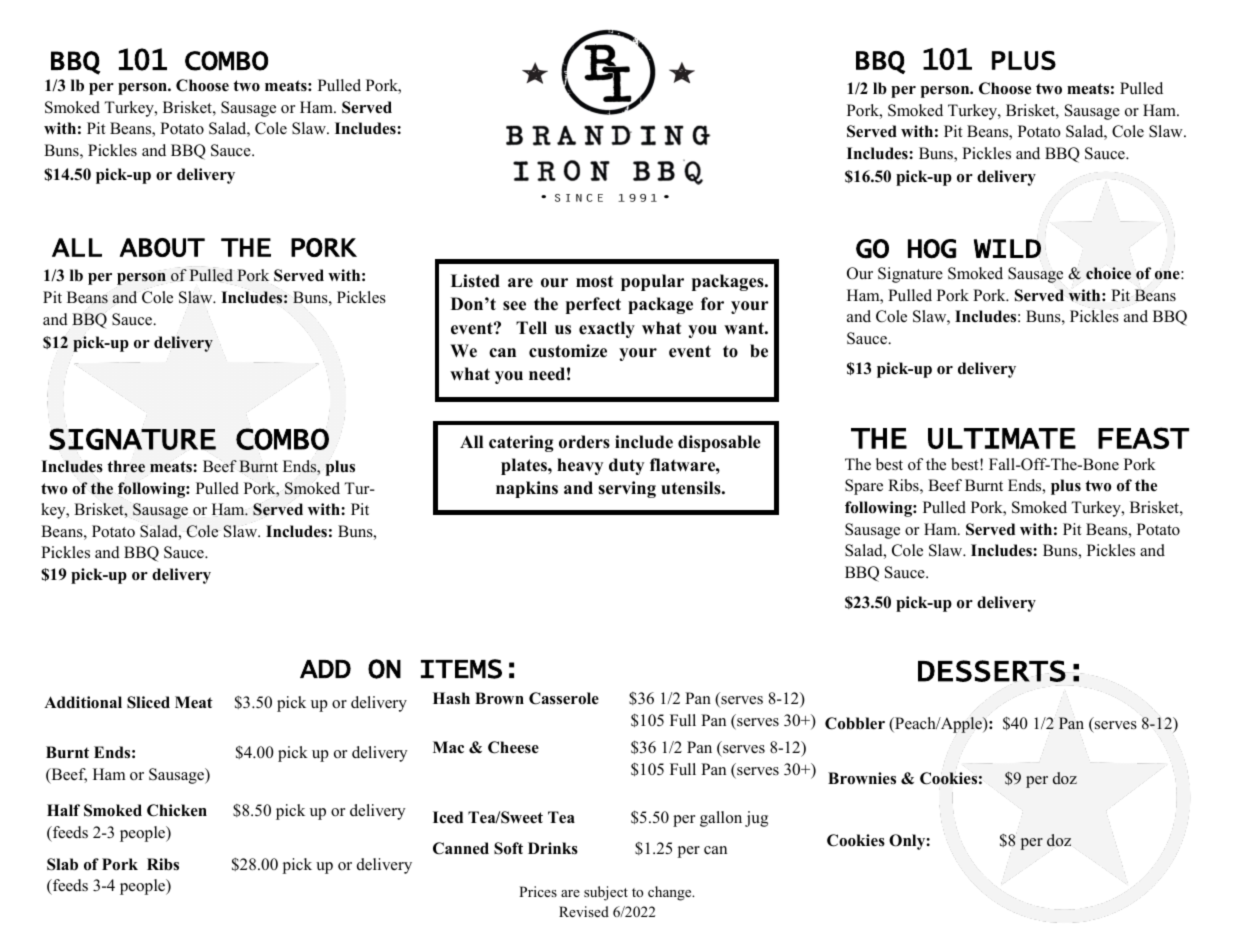 This screenshot has width=1233, height=952. What do you see at coordinates (1007, 248) in the screenshot?
I see `WILD` at bounding box center [1007, 248].
